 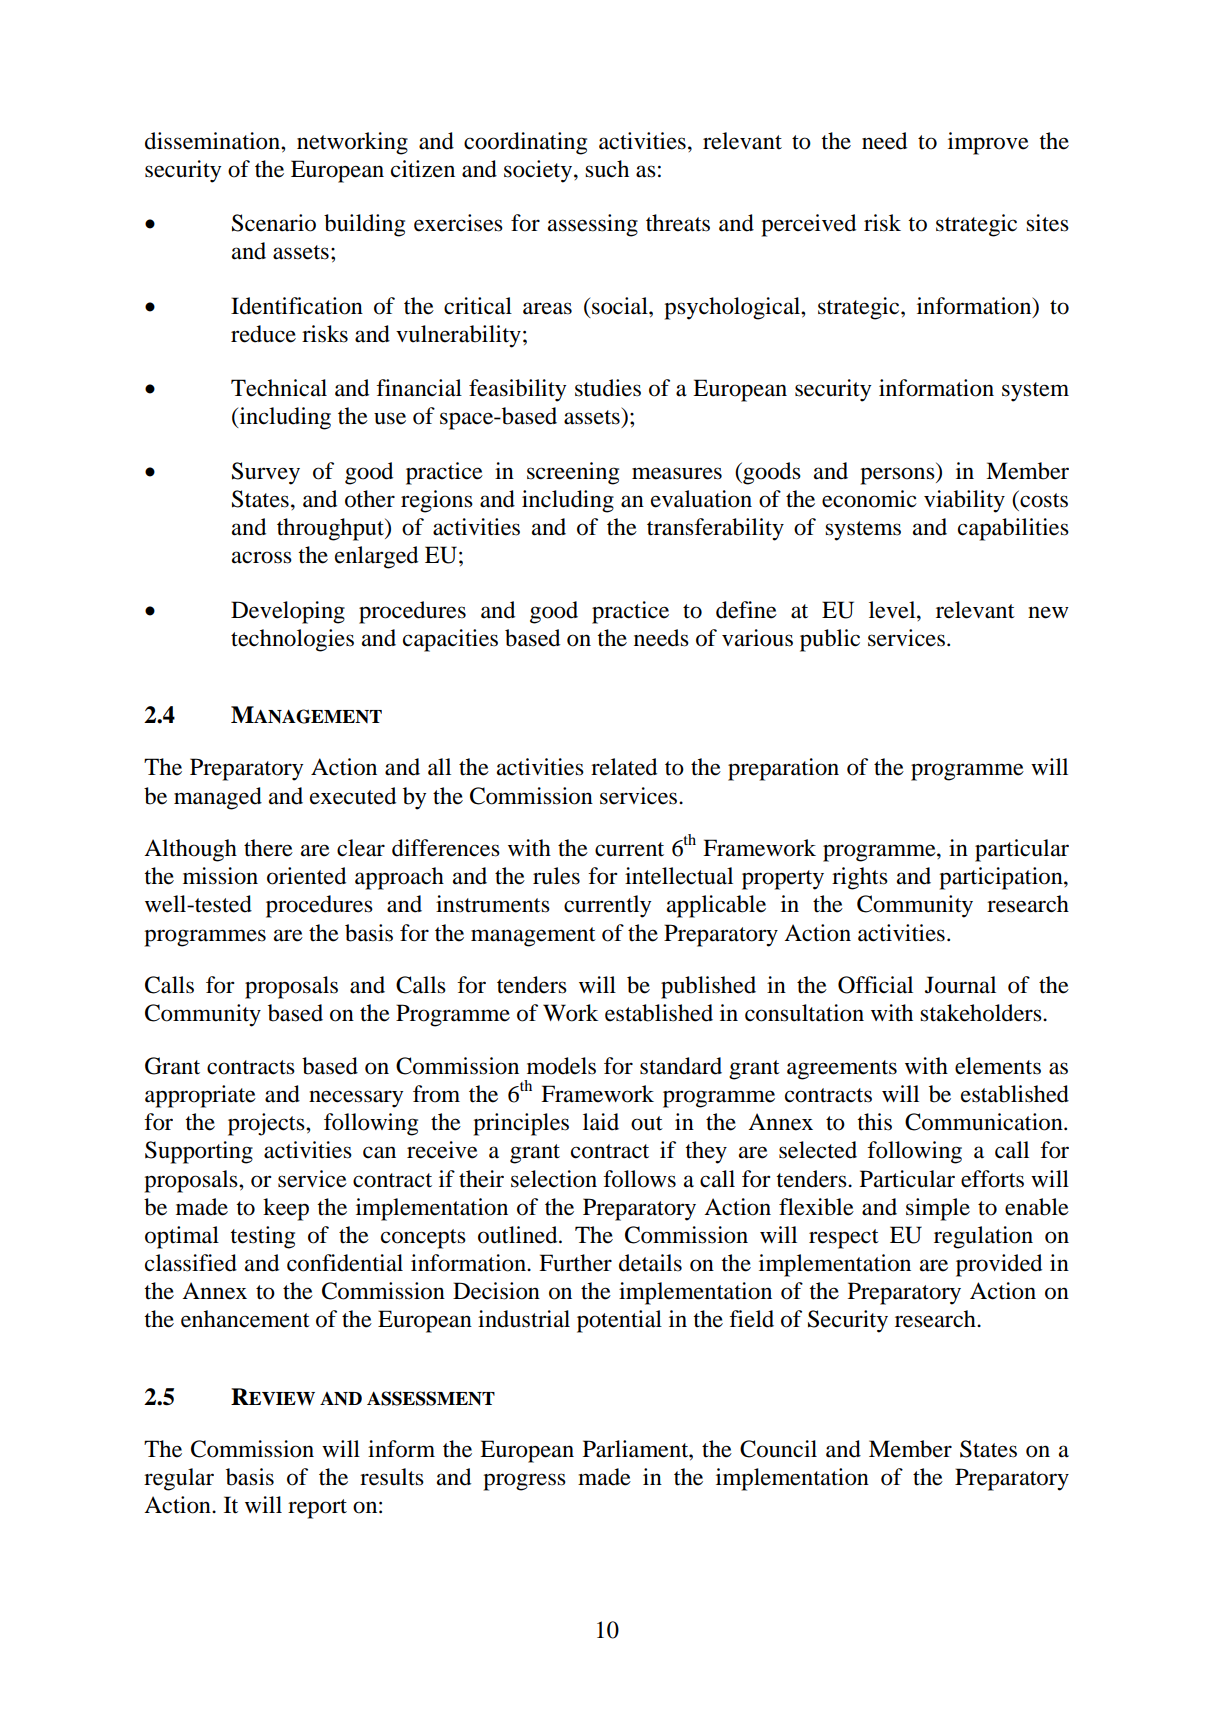 What do you see at coordinates (268, 848) in the document?
I see `there` at bounding box center [268, 848].
